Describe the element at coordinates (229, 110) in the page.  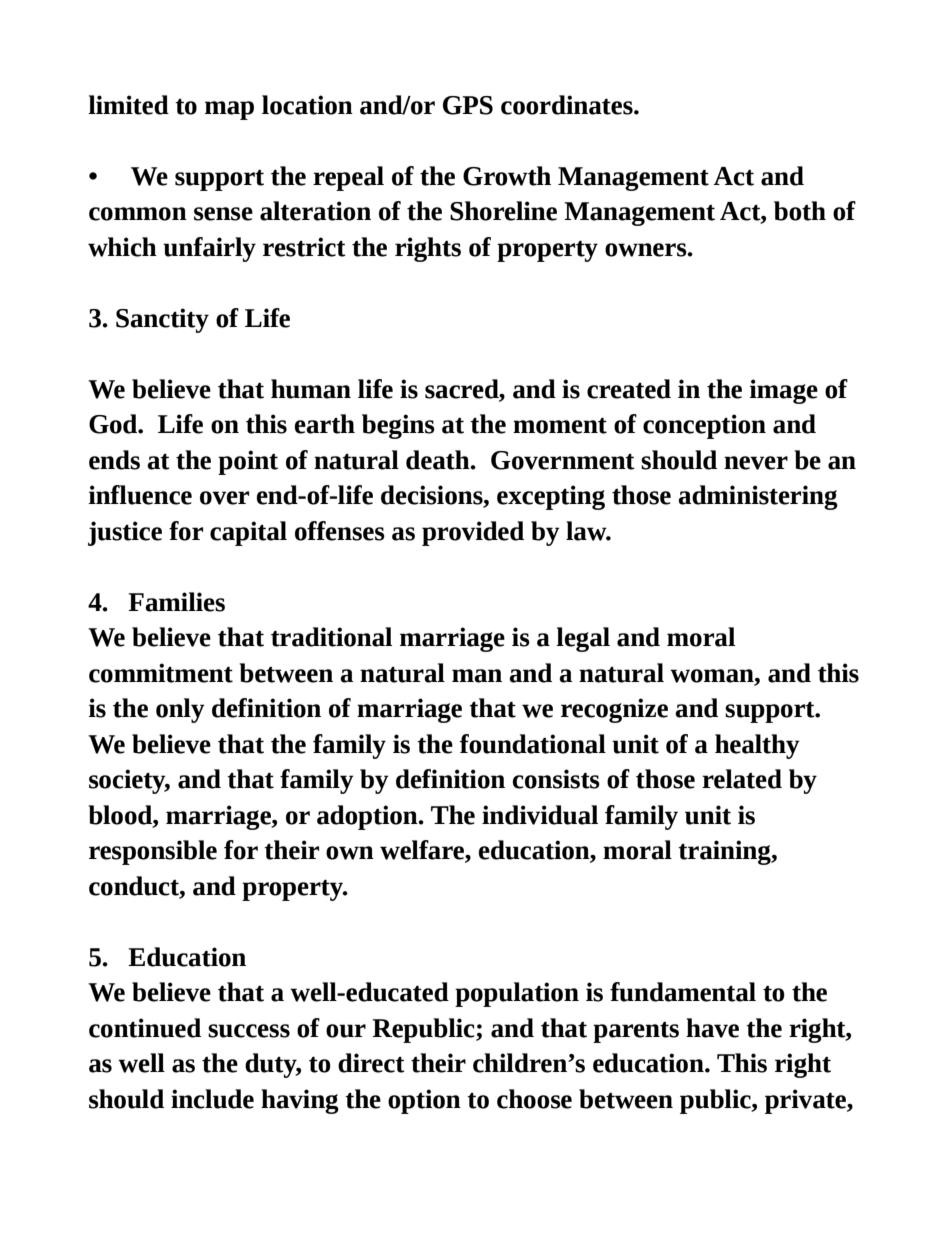
I see `map` at that location.
